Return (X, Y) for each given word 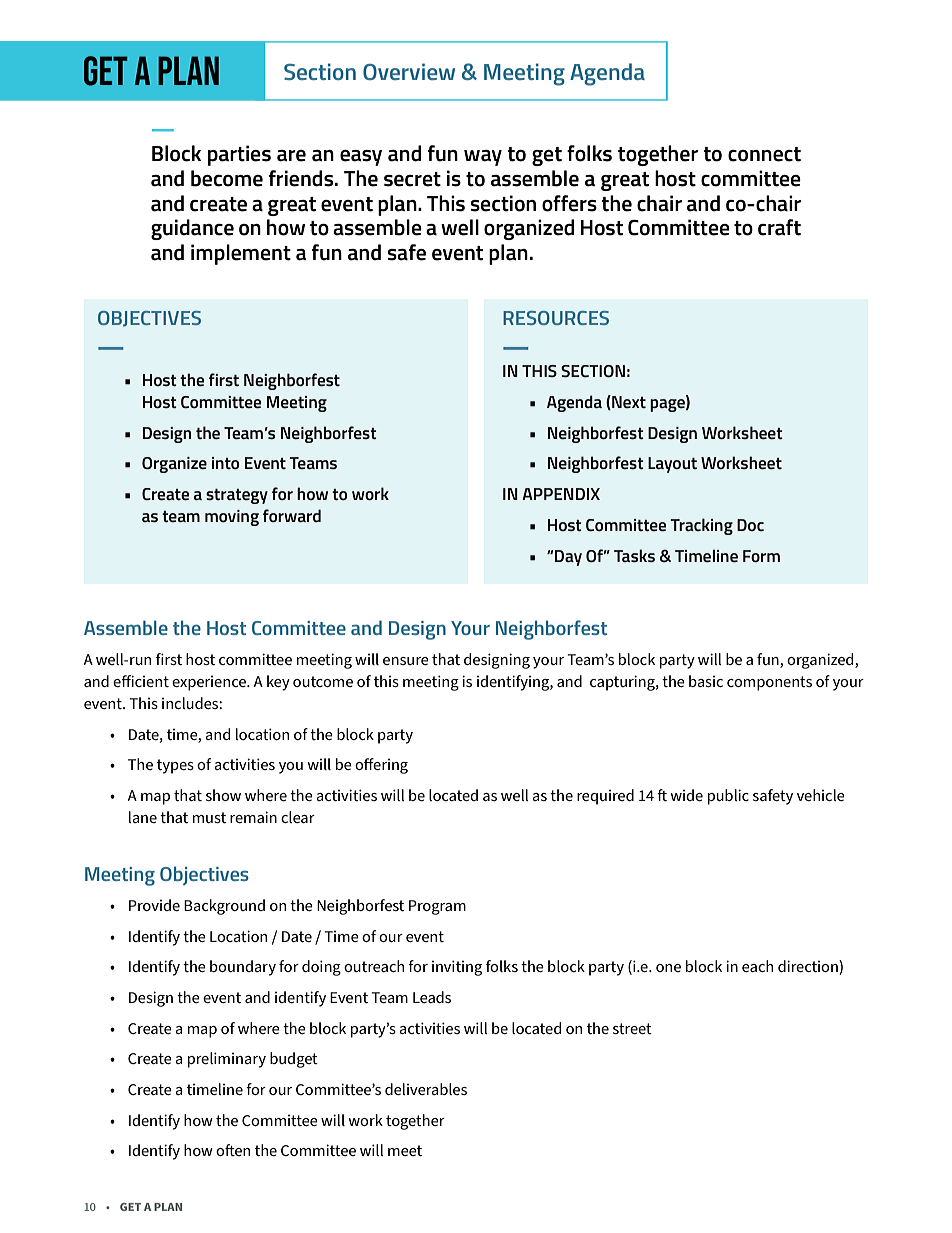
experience (210, 683)
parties (239, 155)
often (233, 1150)
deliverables (426, 1089)
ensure (406, 661)
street (632, 1028)
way (483, 158)
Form (761, 556)
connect (764, 154)
